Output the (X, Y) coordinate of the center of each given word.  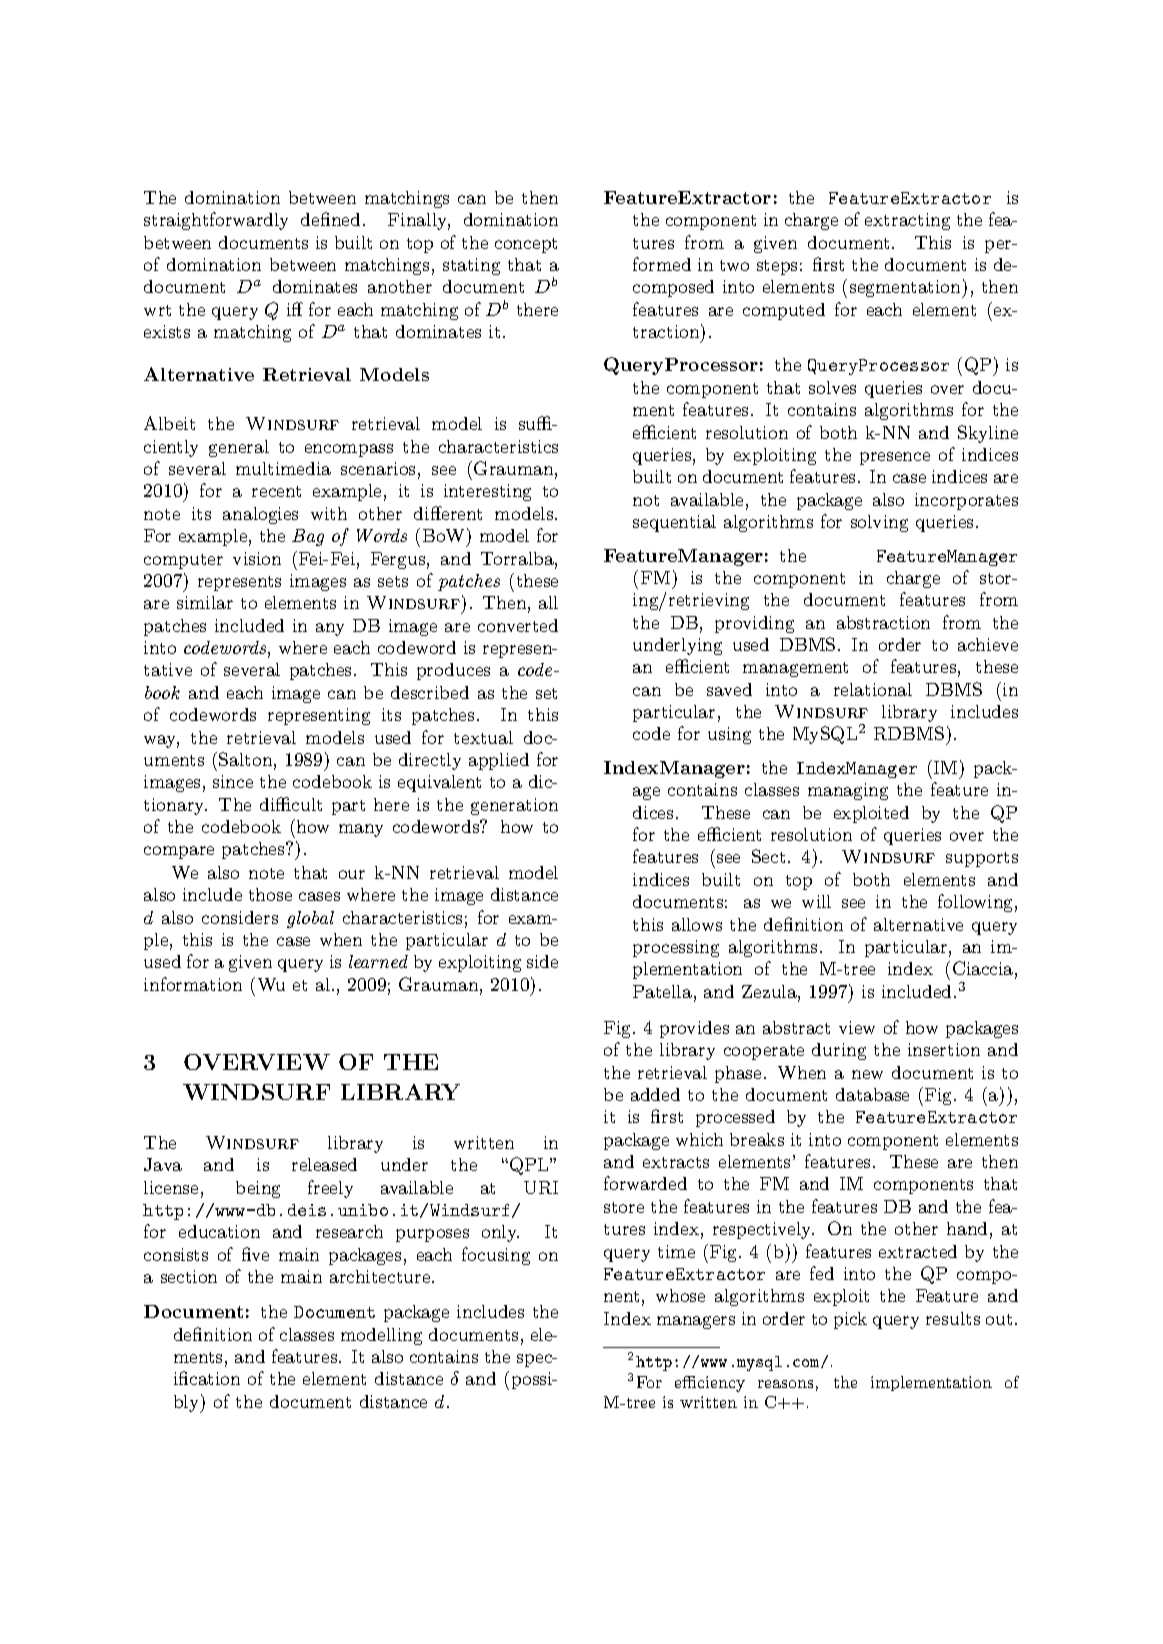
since (233, 781)
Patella (662, 991)
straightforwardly (216, 221)
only (500, 1233)
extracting (907, 221)
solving (879, 523)
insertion (944, 1049)
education (219, 1231)
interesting (487, 492)
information (193, 984)
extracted (918, 1251)
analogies (260, 515)
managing (848, 791)
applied (499, 761)
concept (526, 245)
